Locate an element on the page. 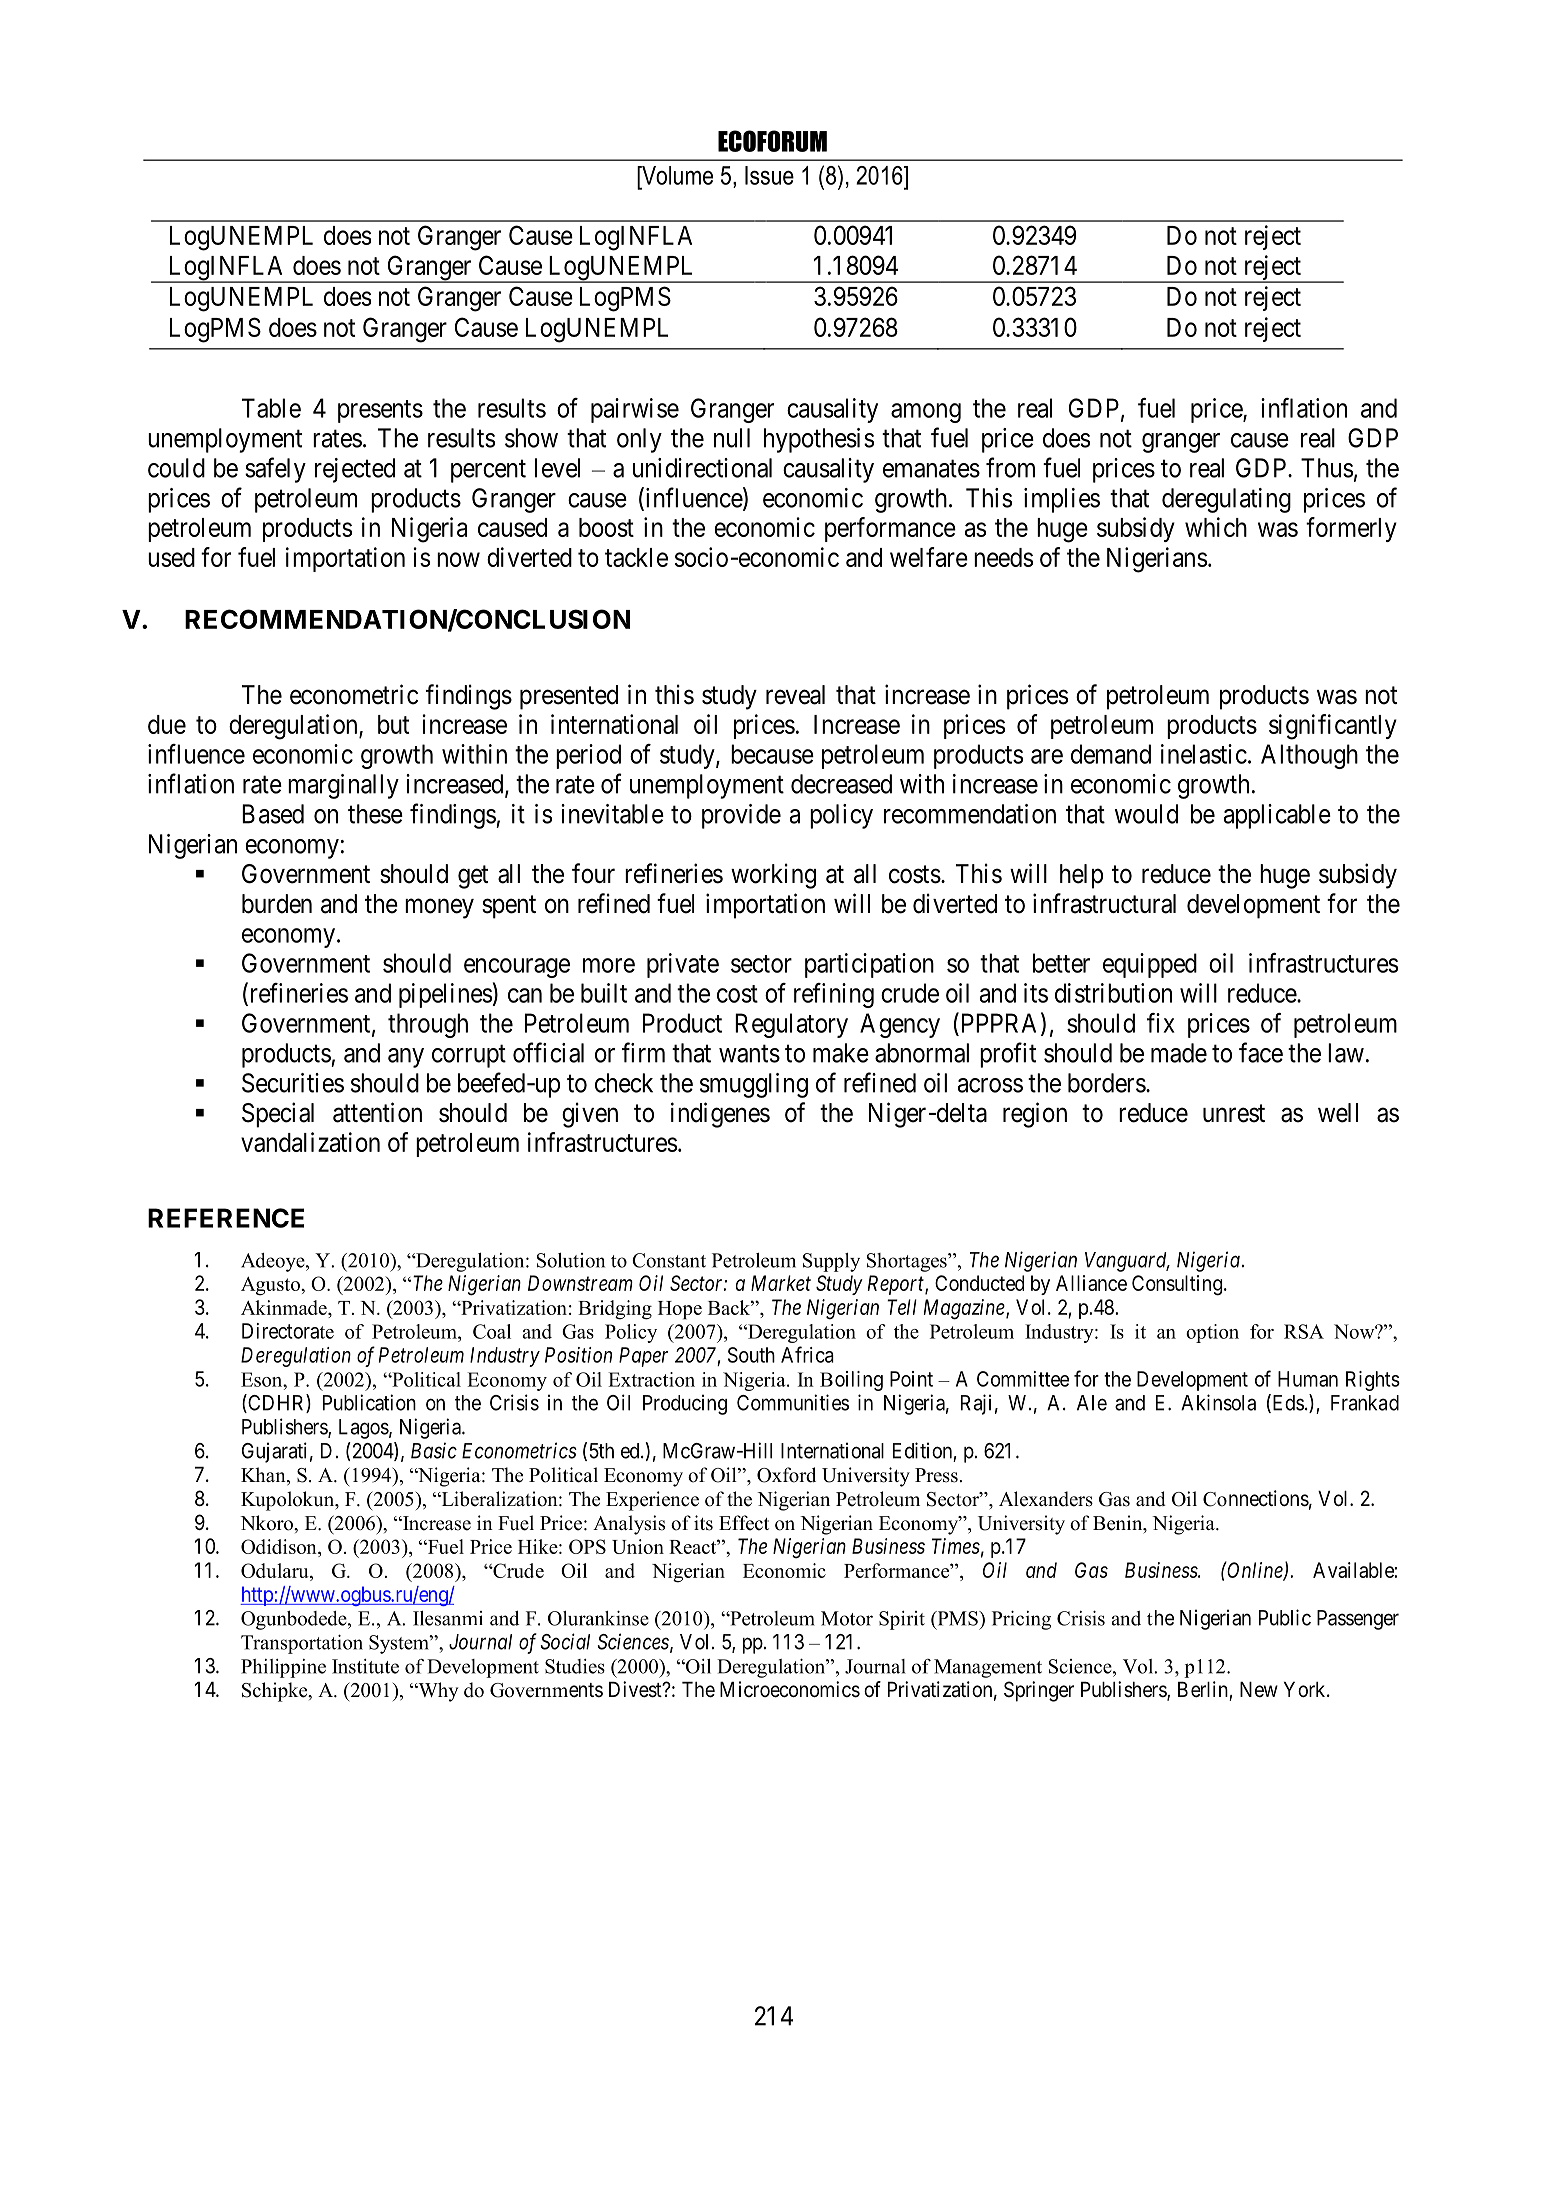 The width and height of the document is (1546, 2187). Issue is located at coordinates (769, 175).
